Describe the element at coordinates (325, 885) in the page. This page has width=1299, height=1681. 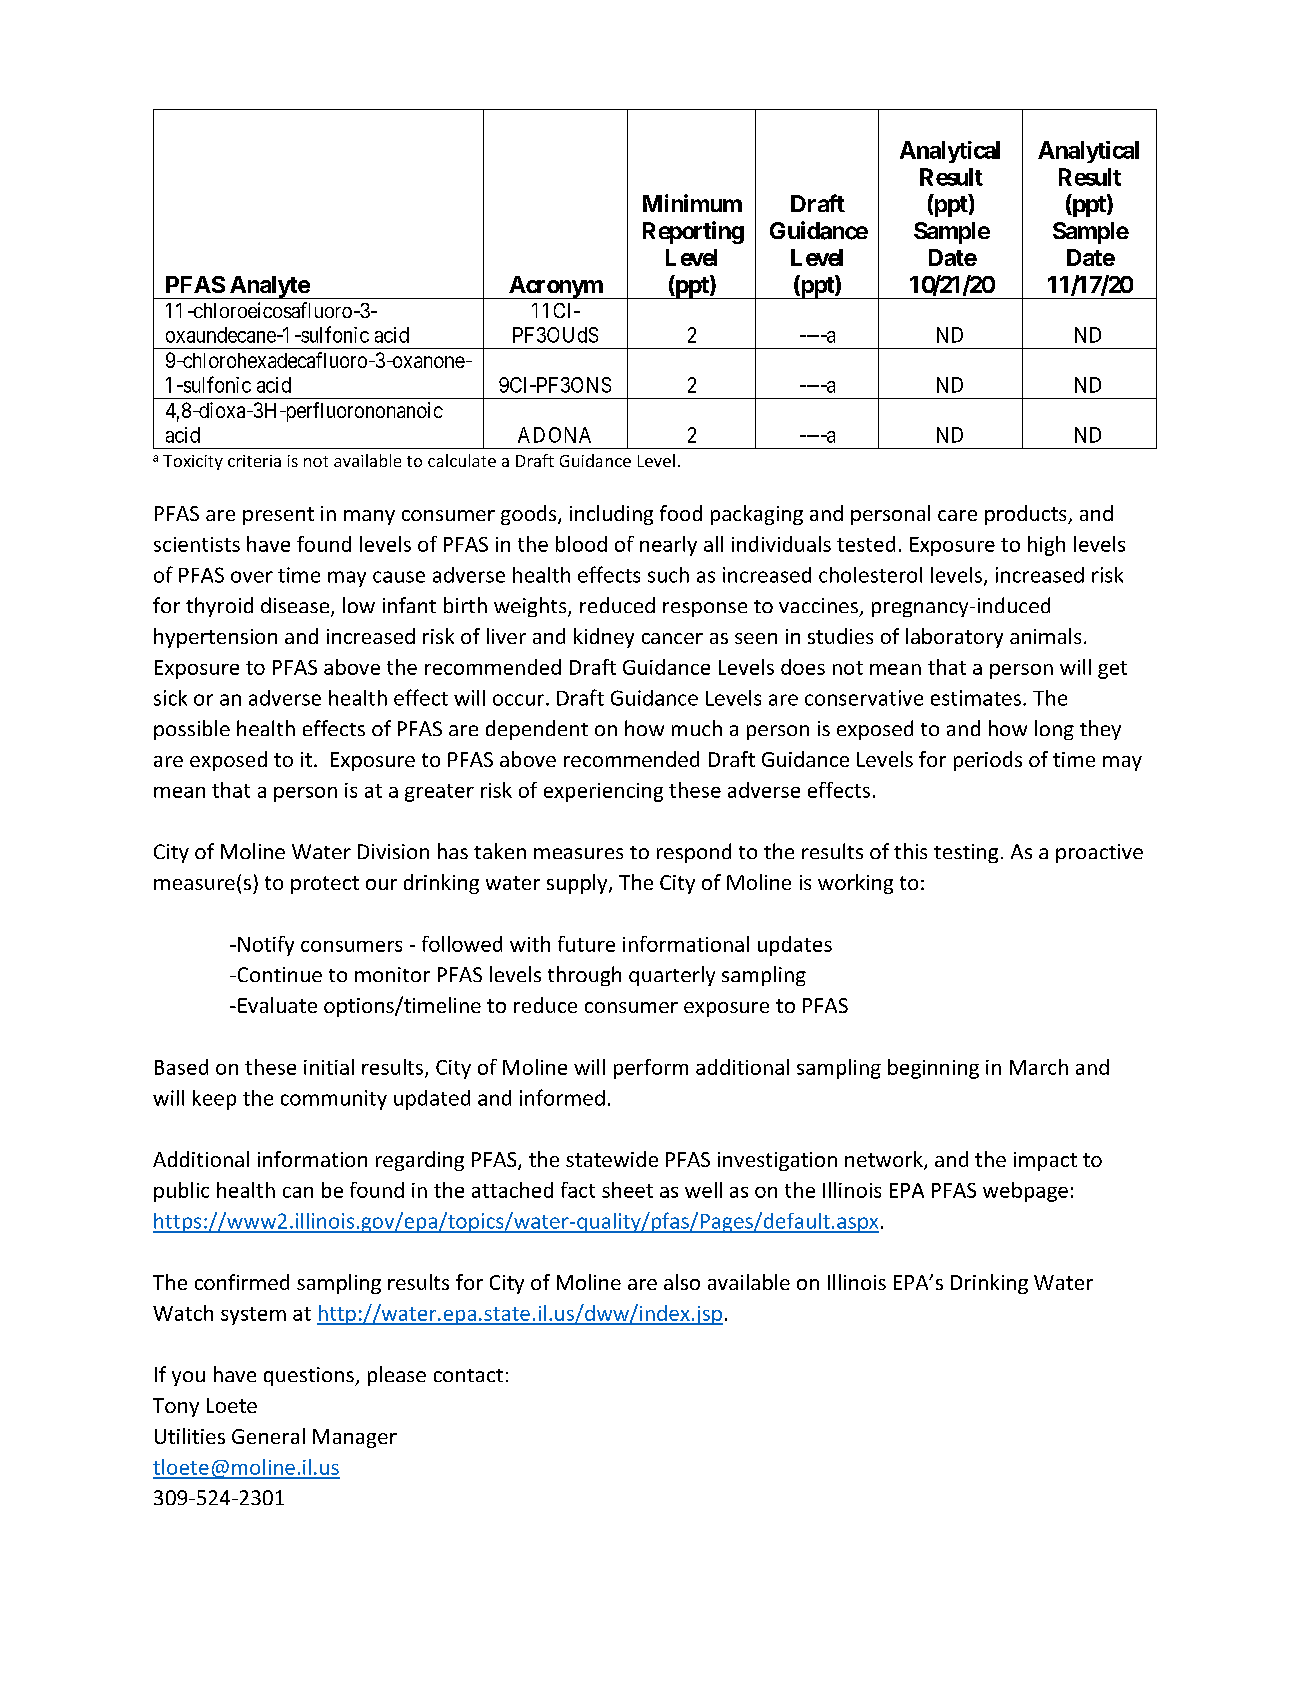
I see `protect` at that location.
